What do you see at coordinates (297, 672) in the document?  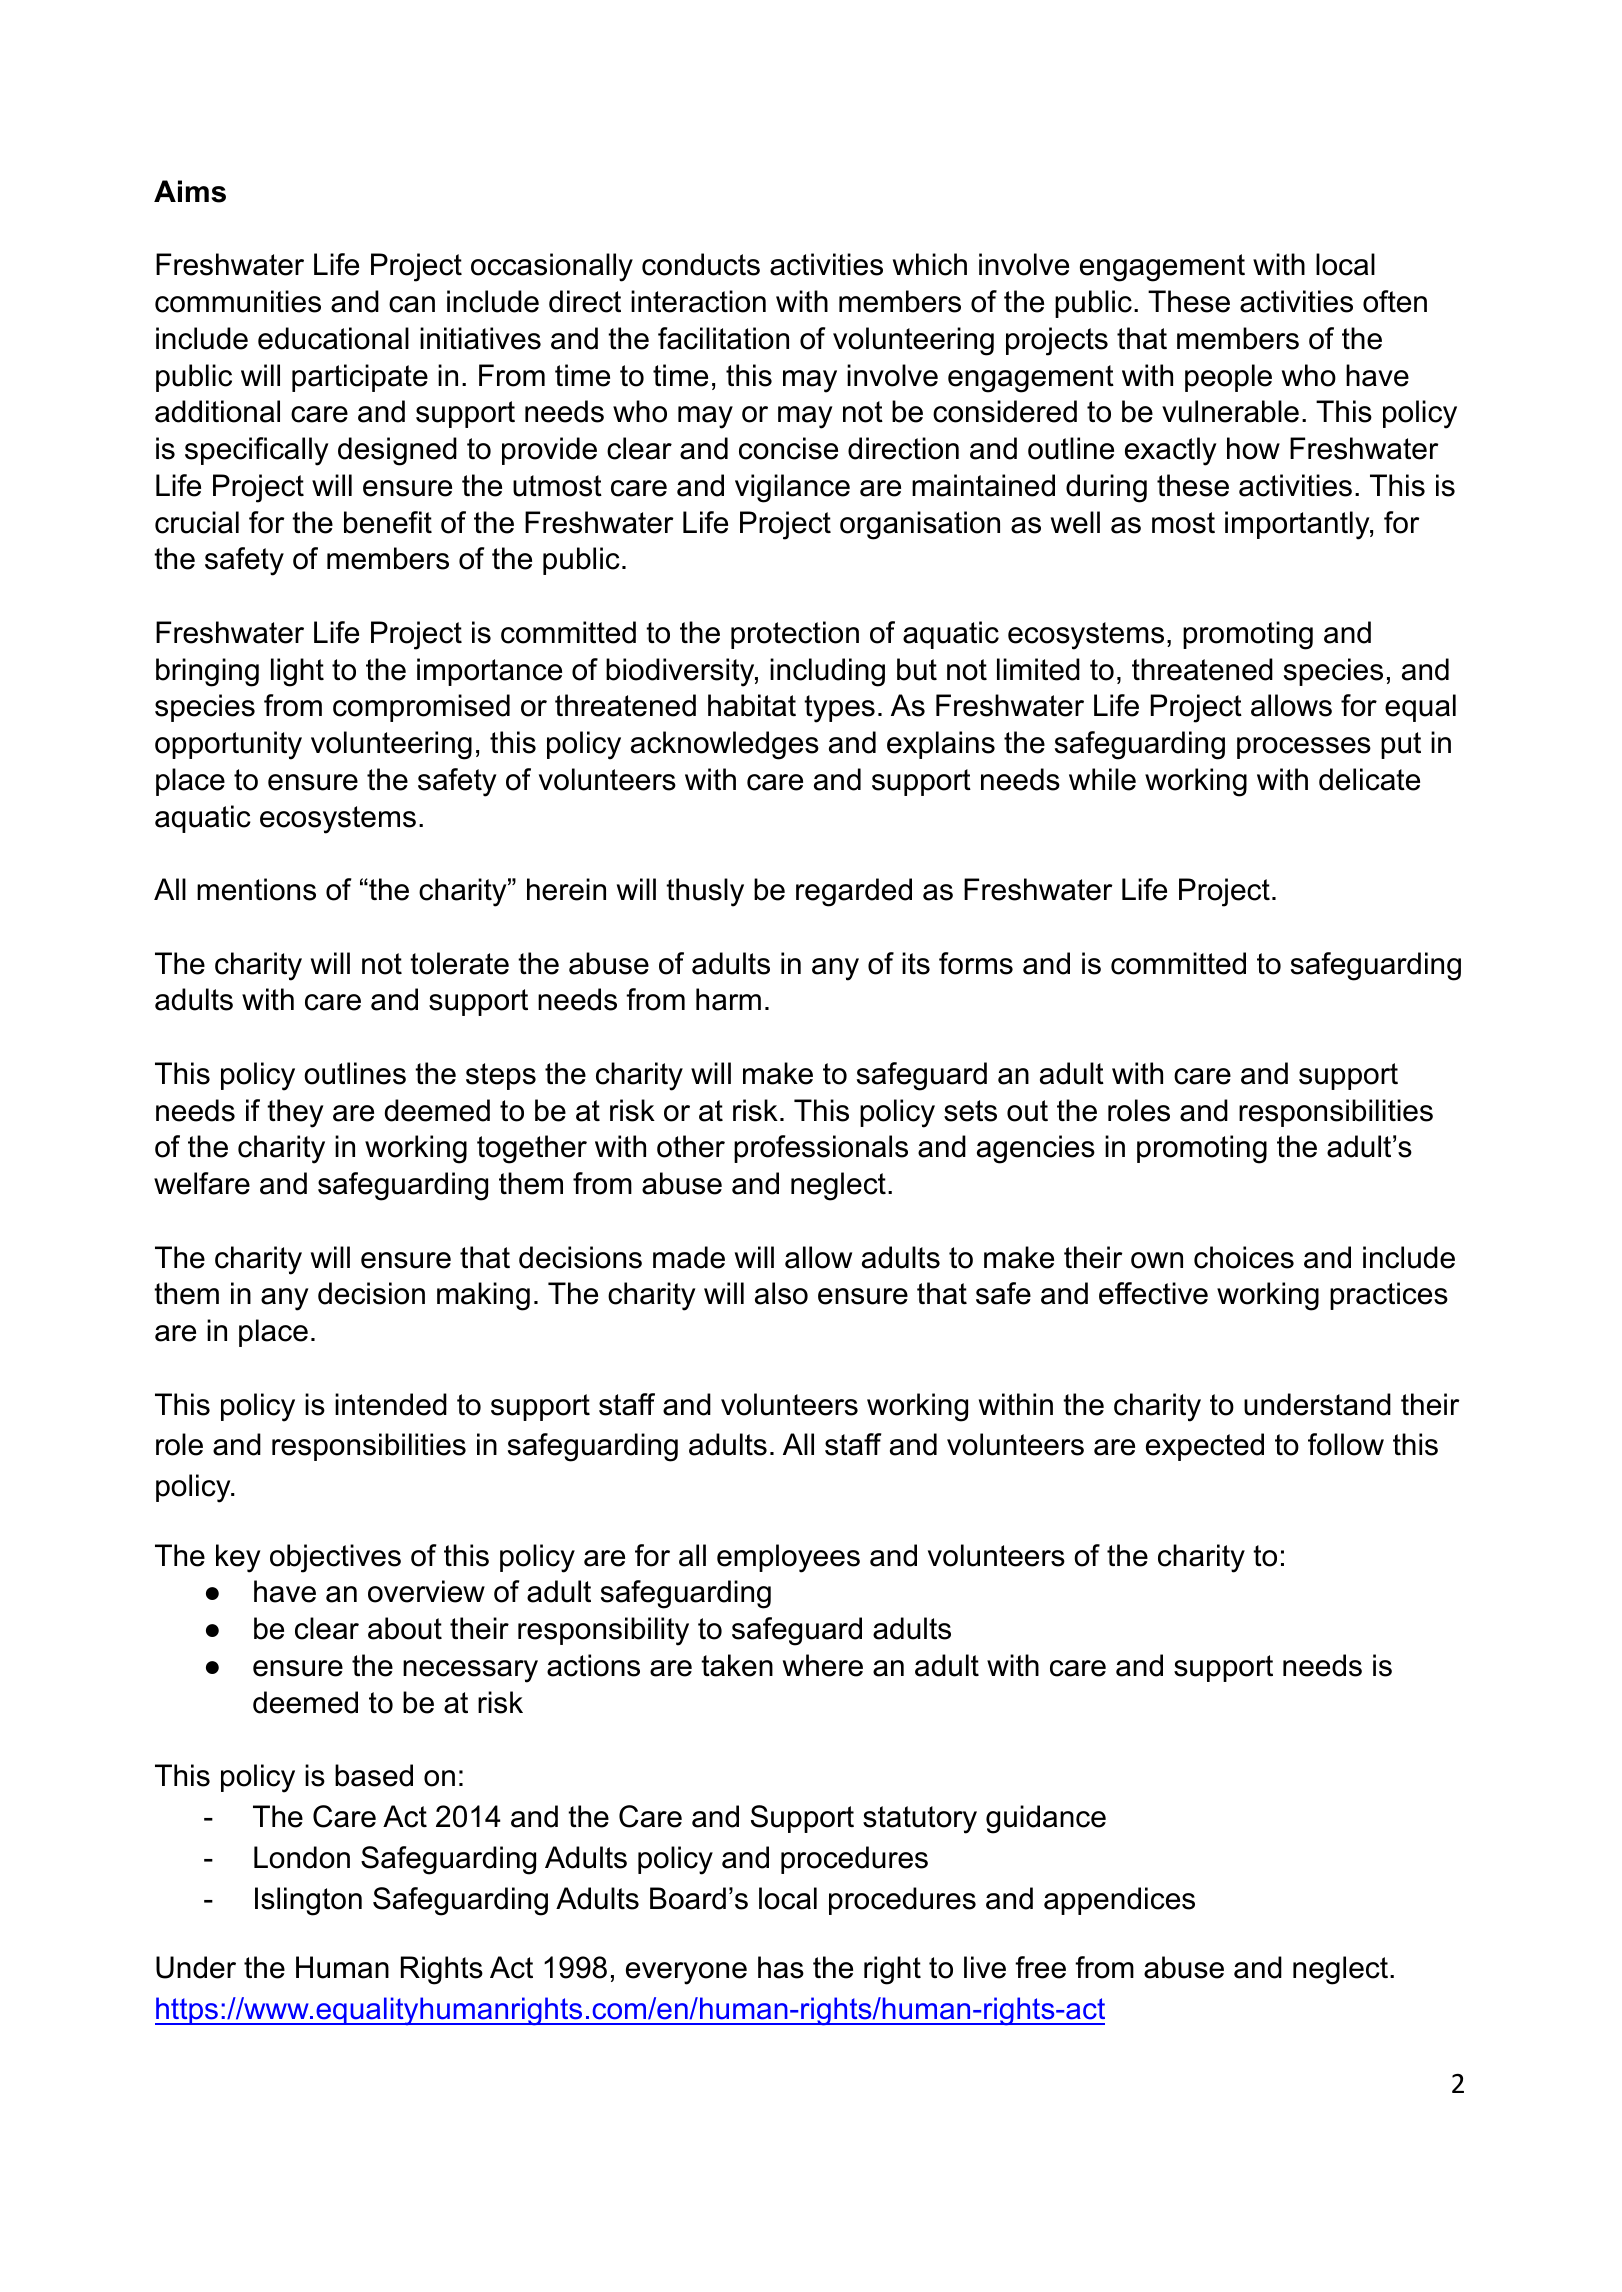 I see `light` at bounding box center [297, 672].
